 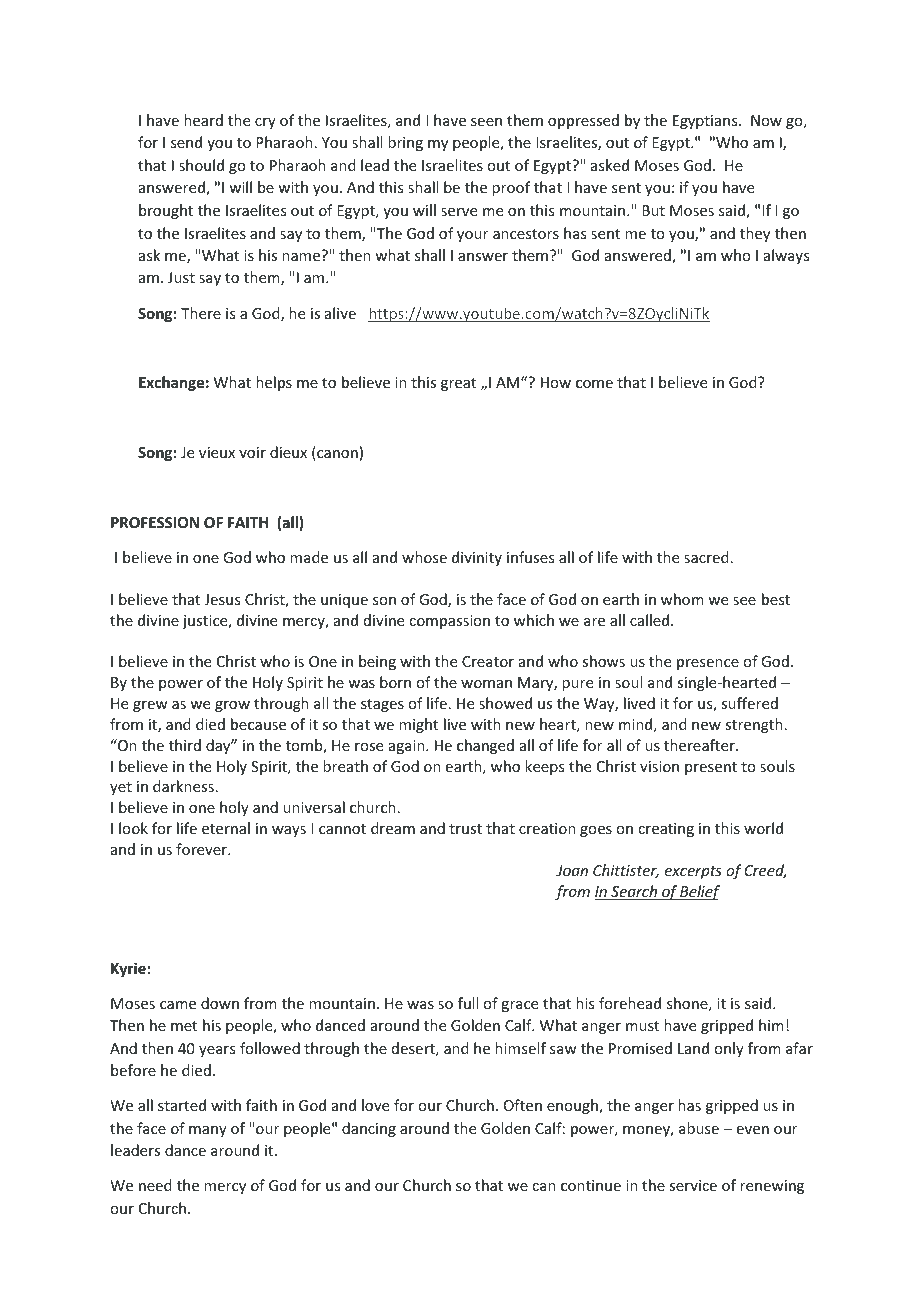 I want to click on eternal, so click(x=226, y=828).
